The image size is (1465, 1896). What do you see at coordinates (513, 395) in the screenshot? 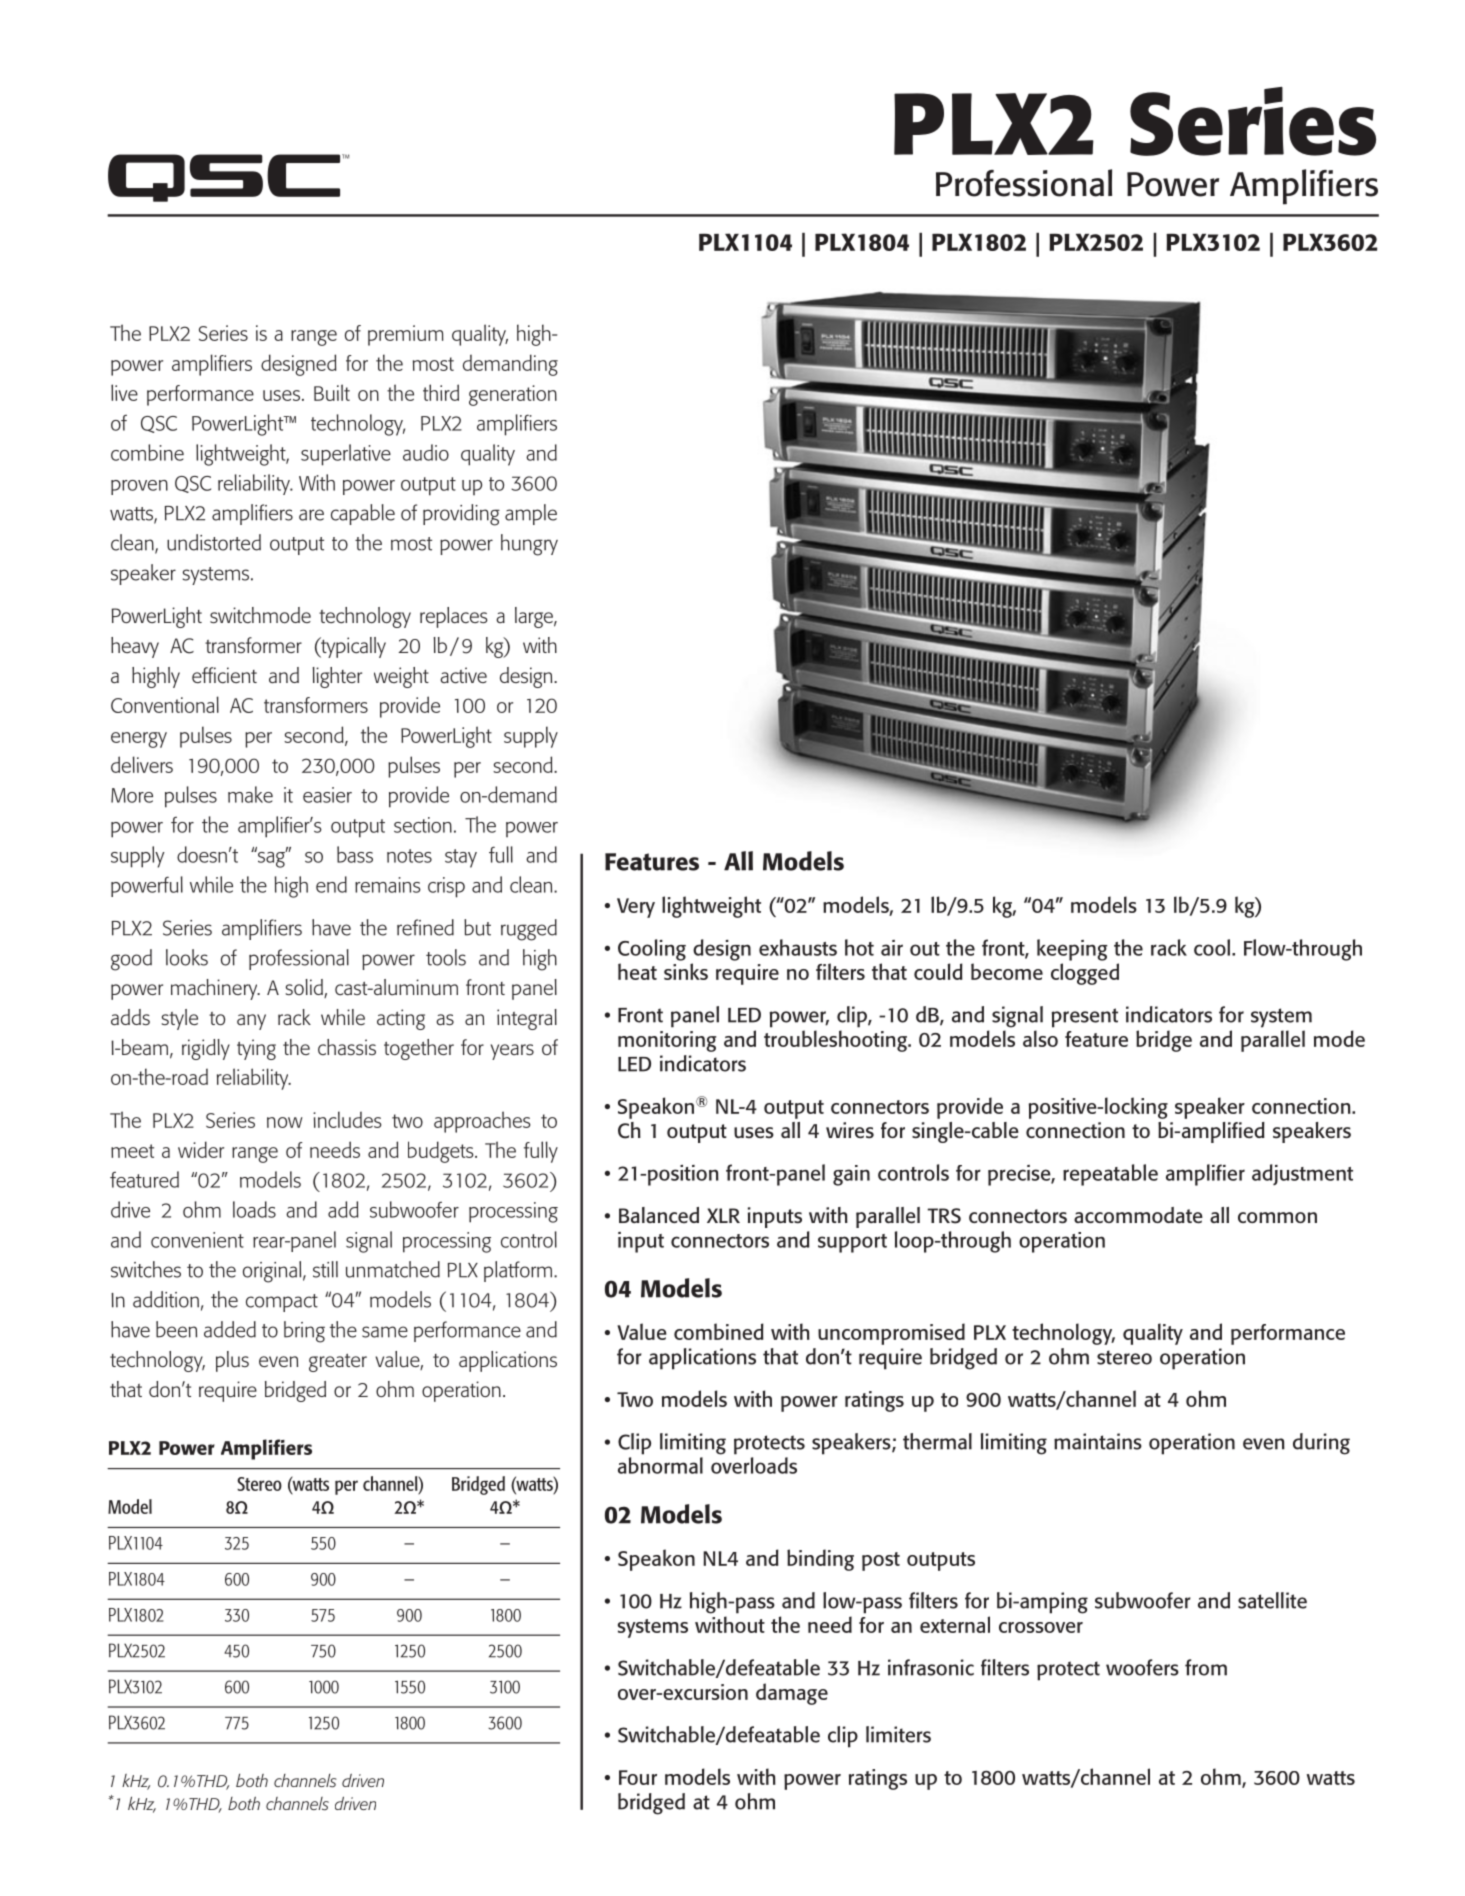
I see `generation` at bounding box center [513, 395].
